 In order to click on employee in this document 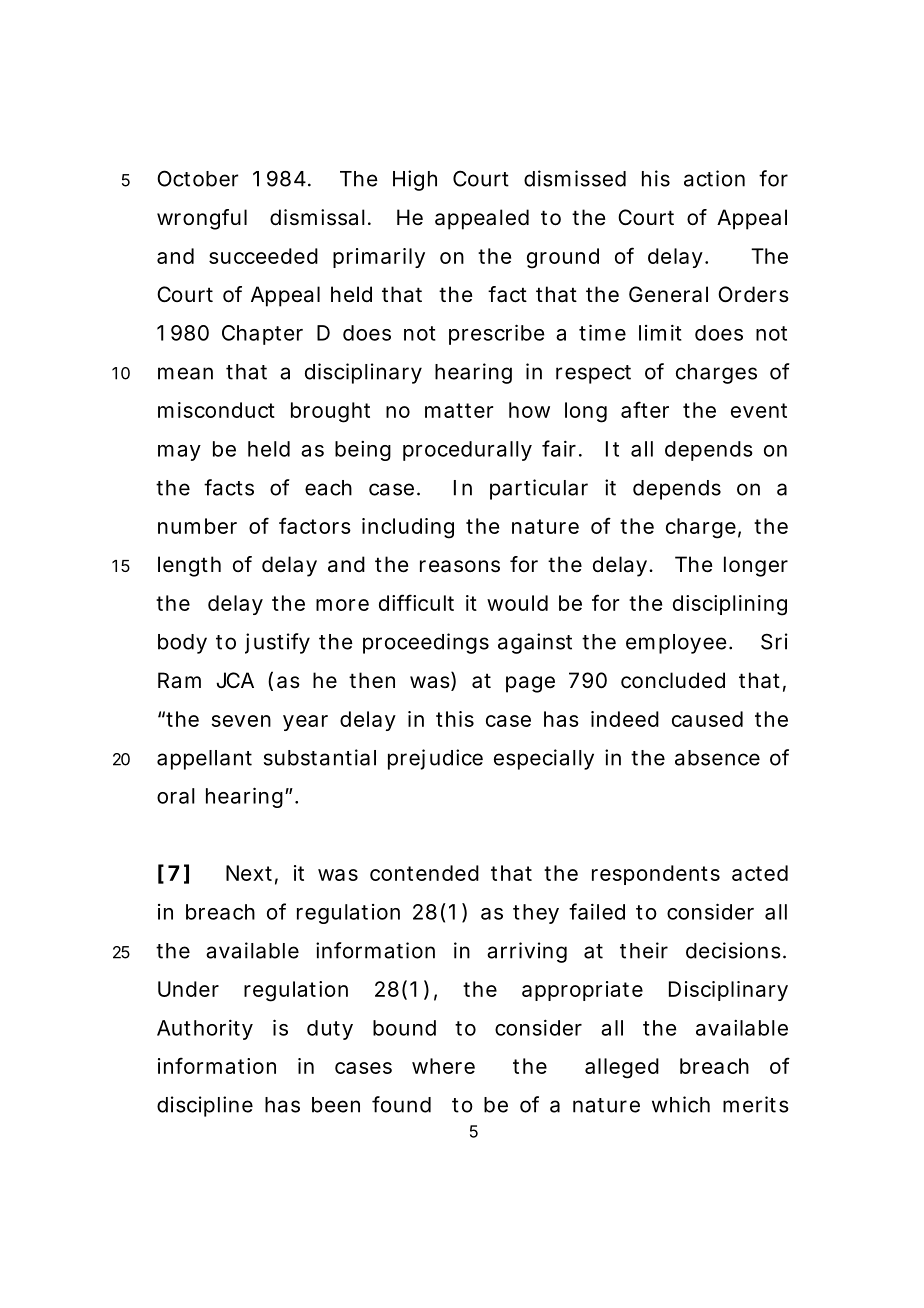, I will do `click(676, 644)`.
